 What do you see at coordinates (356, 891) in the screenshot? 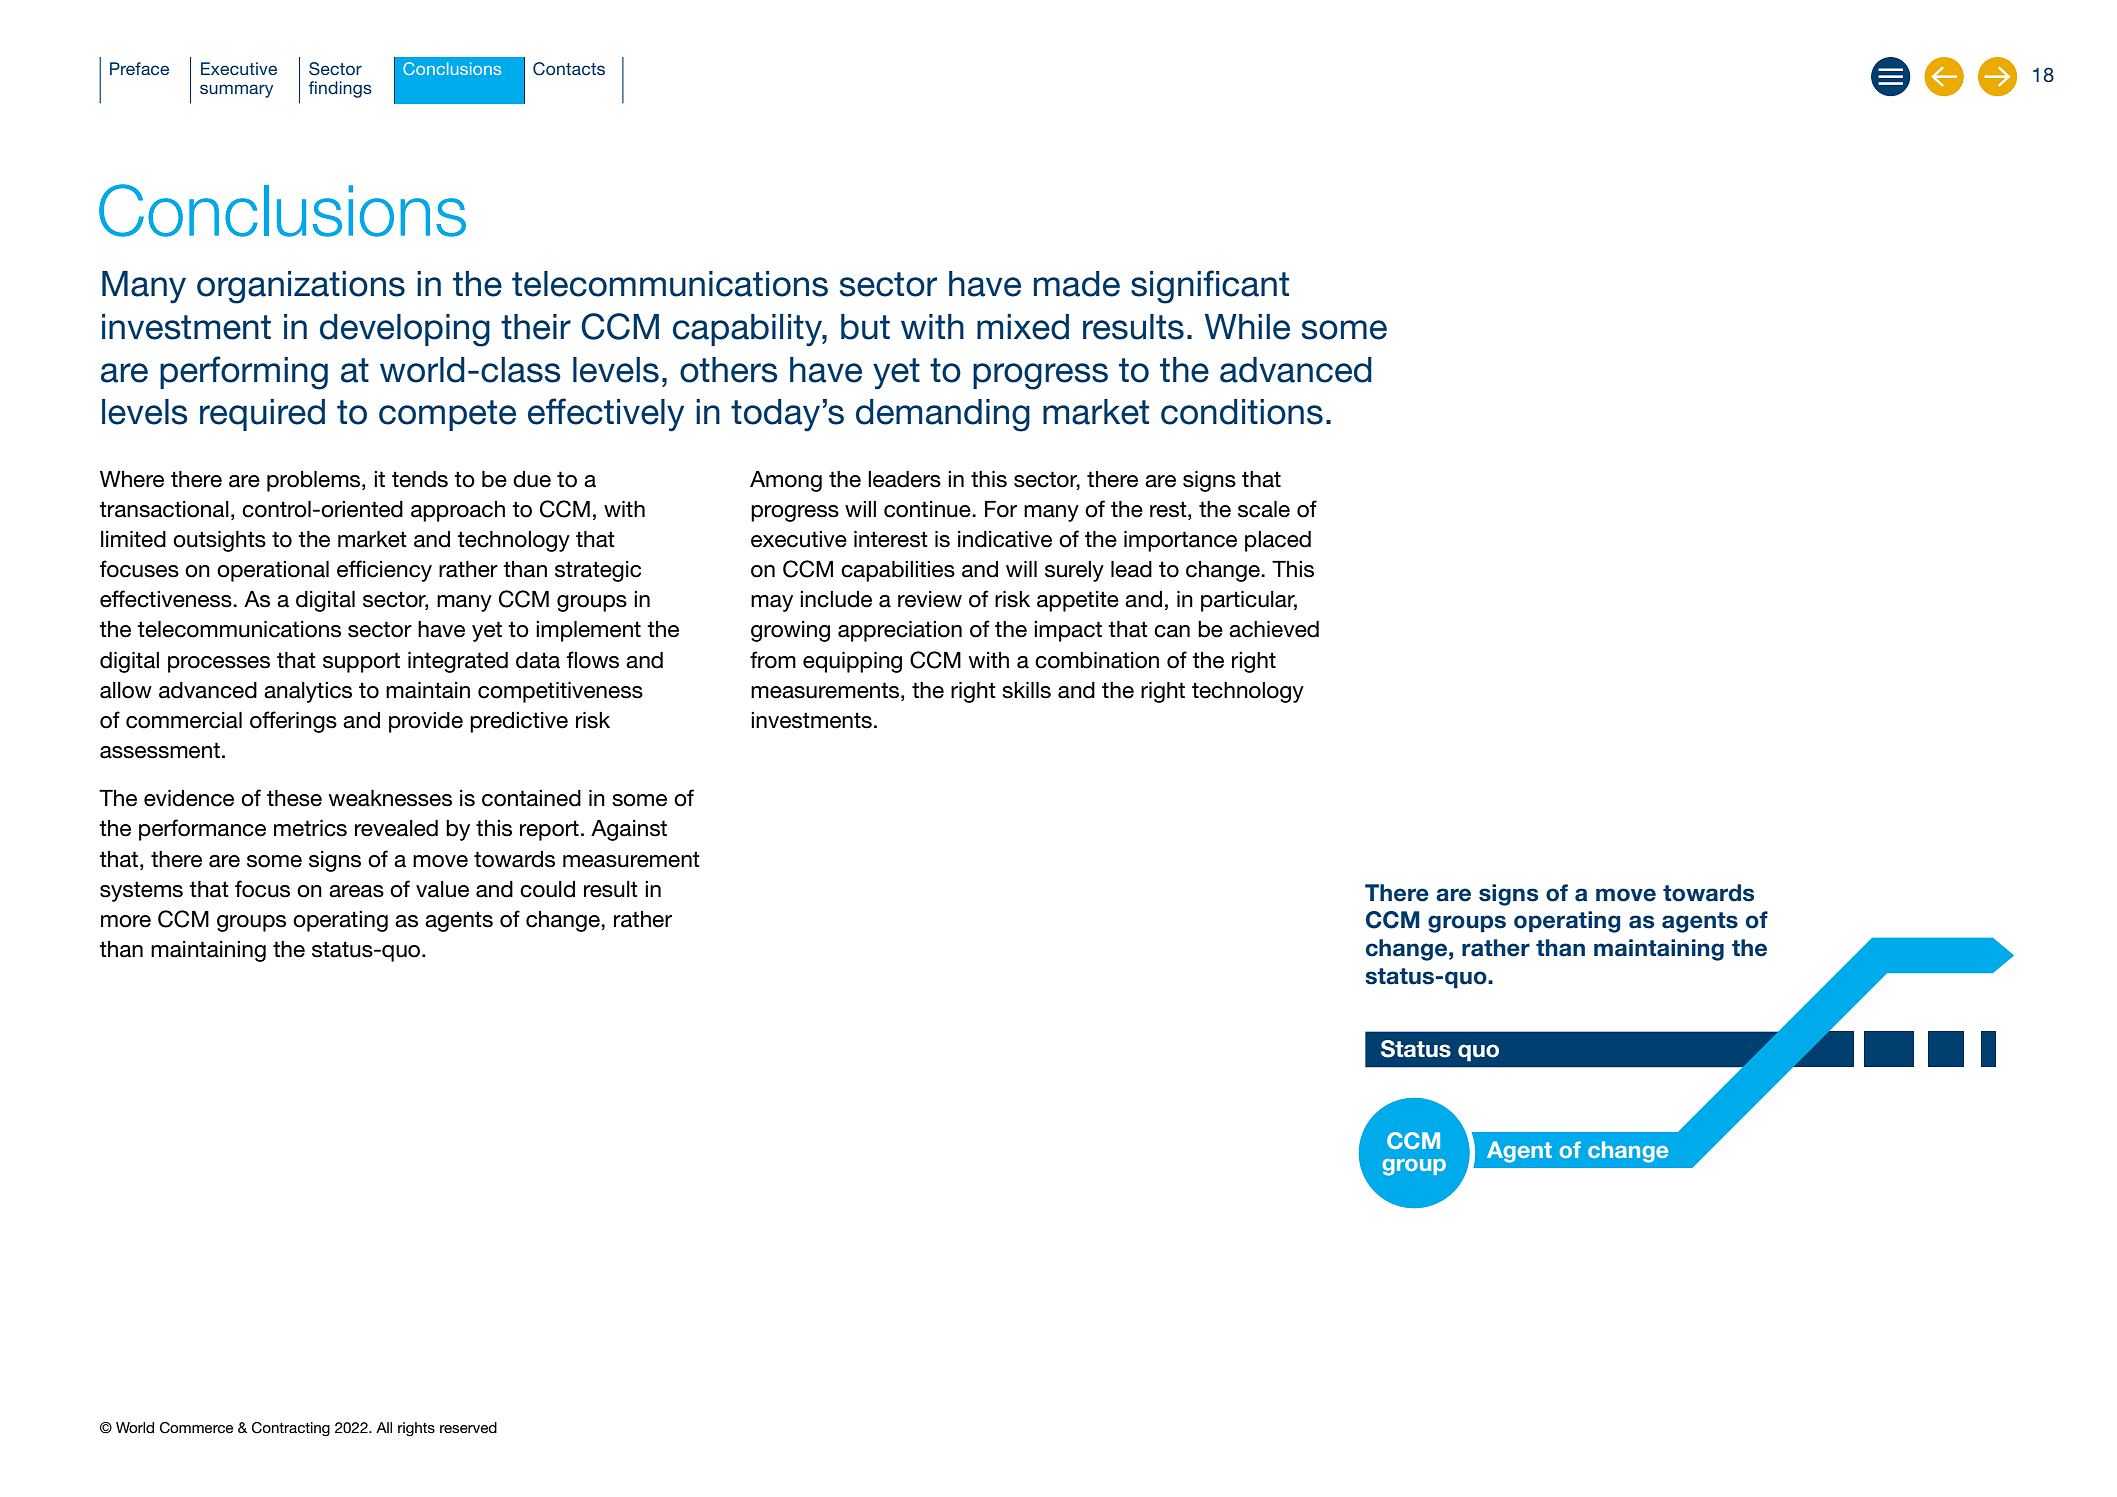
I see `areas` at bounding box center [356, 891].
